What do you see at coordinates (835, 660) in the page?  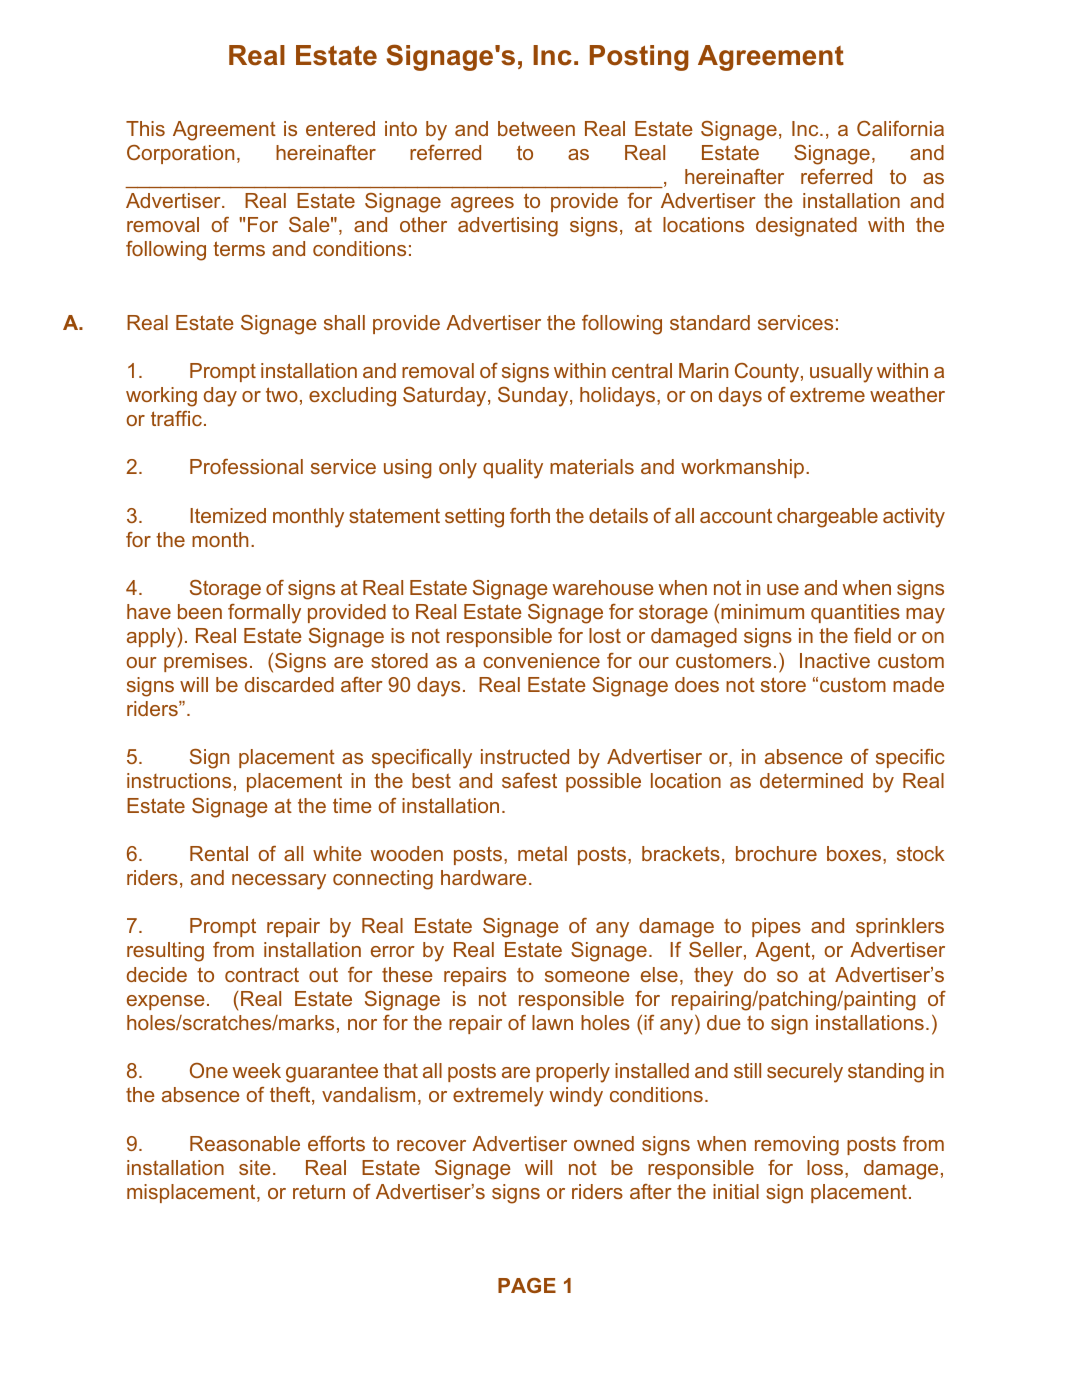 I see `Inactive` at bounding box center [835, 660].
